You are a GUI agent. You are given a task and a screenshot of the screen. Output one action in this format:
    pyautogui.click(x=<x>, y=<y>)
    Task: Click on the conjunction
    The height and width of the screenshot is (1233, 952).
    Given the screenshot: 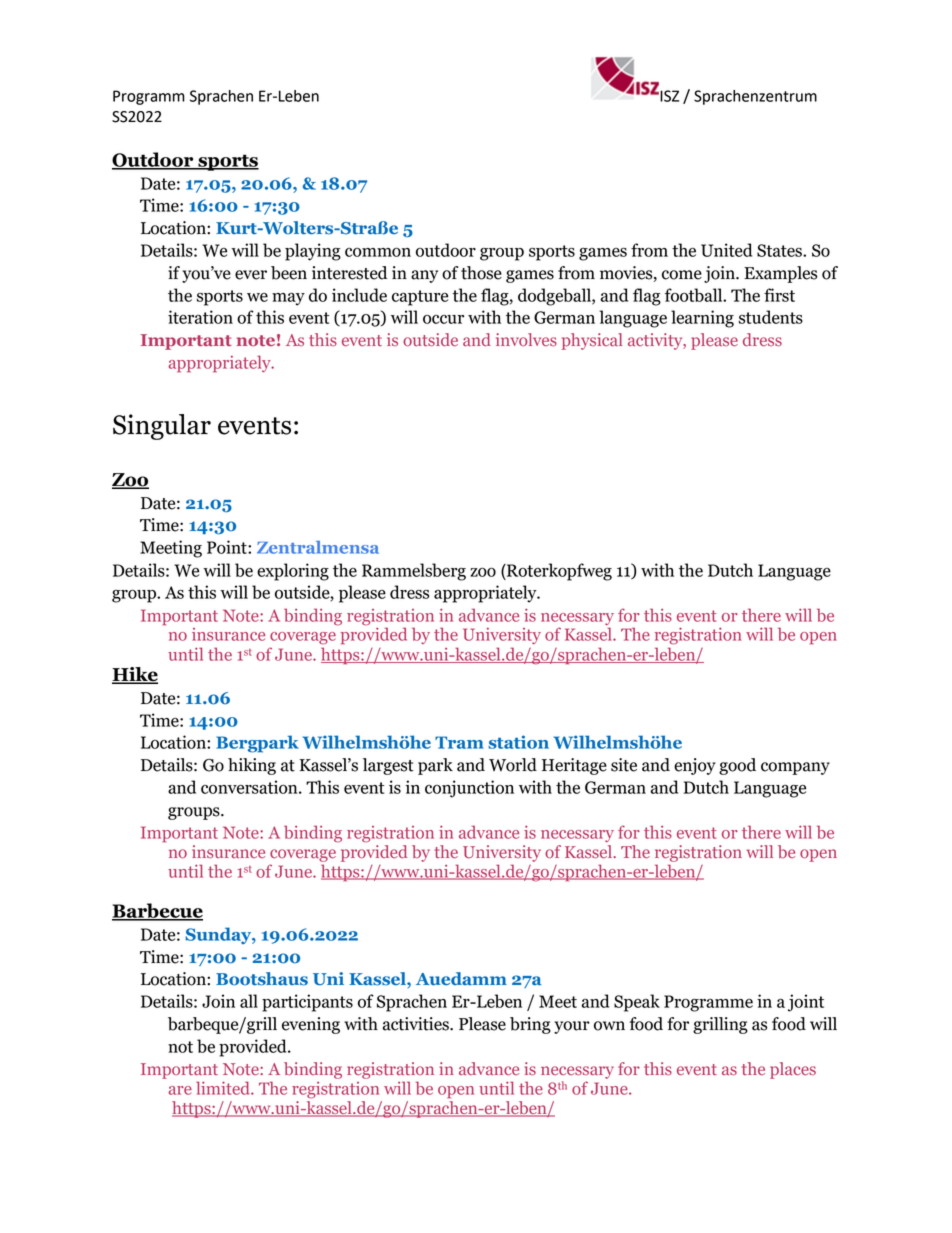 What is the action you would take?
    pyautogui.click(x=469, y=789)
